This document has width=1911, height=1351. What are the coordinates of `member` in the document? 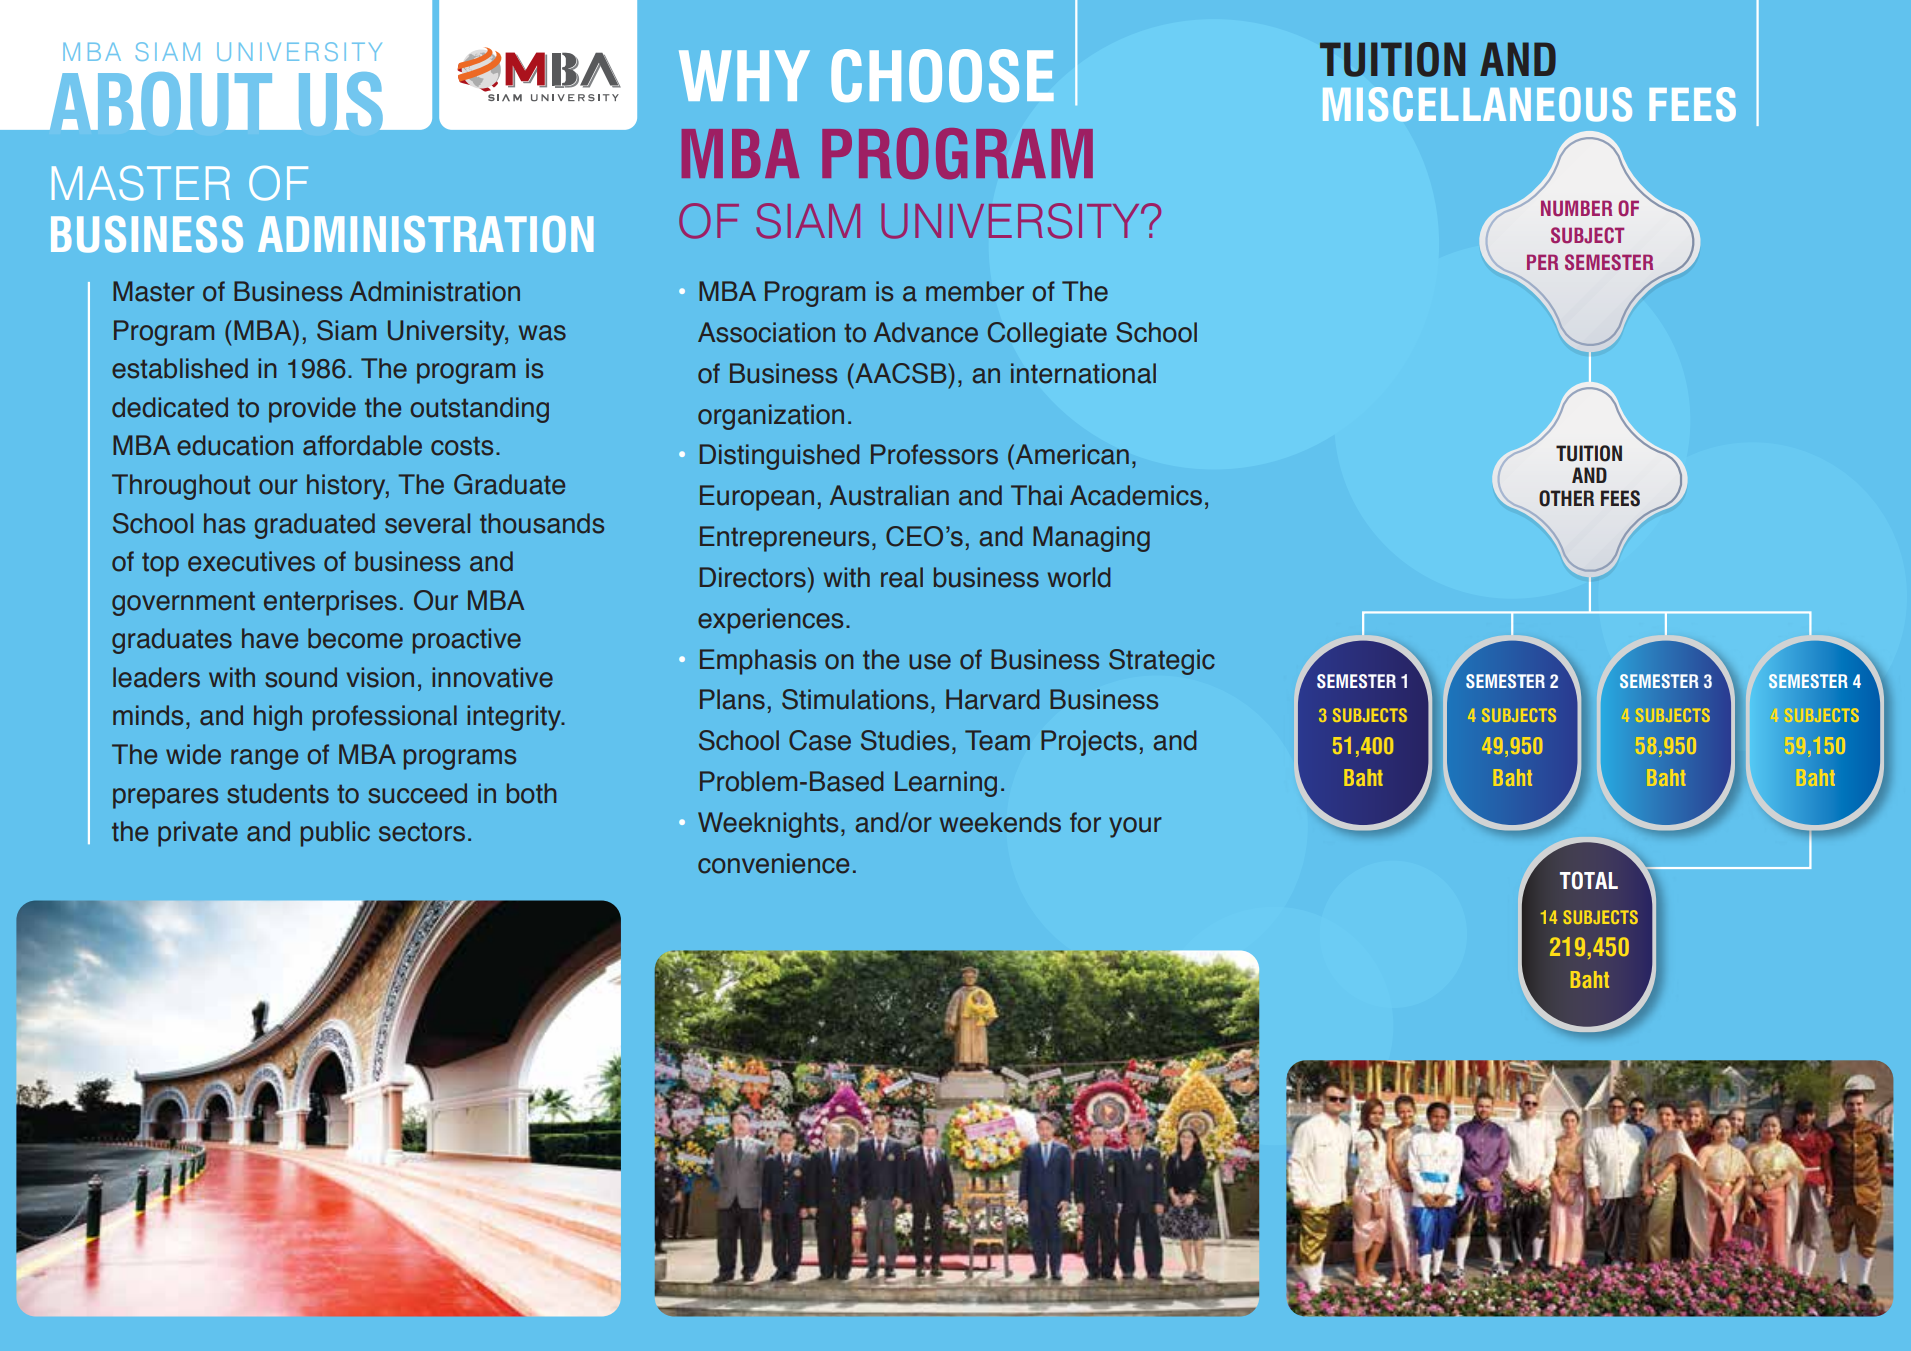 It's located at (975, 291).
